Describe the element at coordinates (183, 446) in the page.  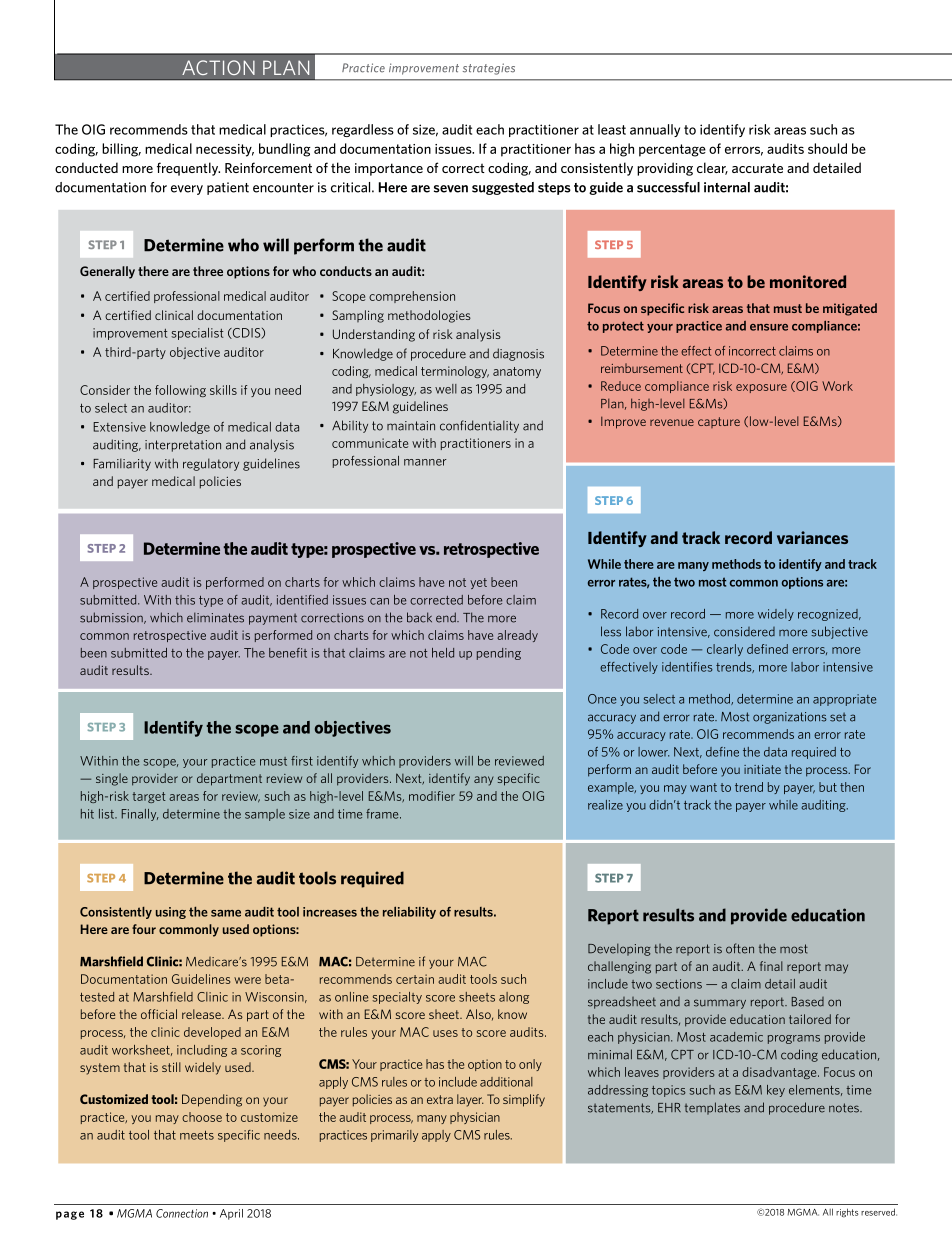
I see `interpretation` at that location.
